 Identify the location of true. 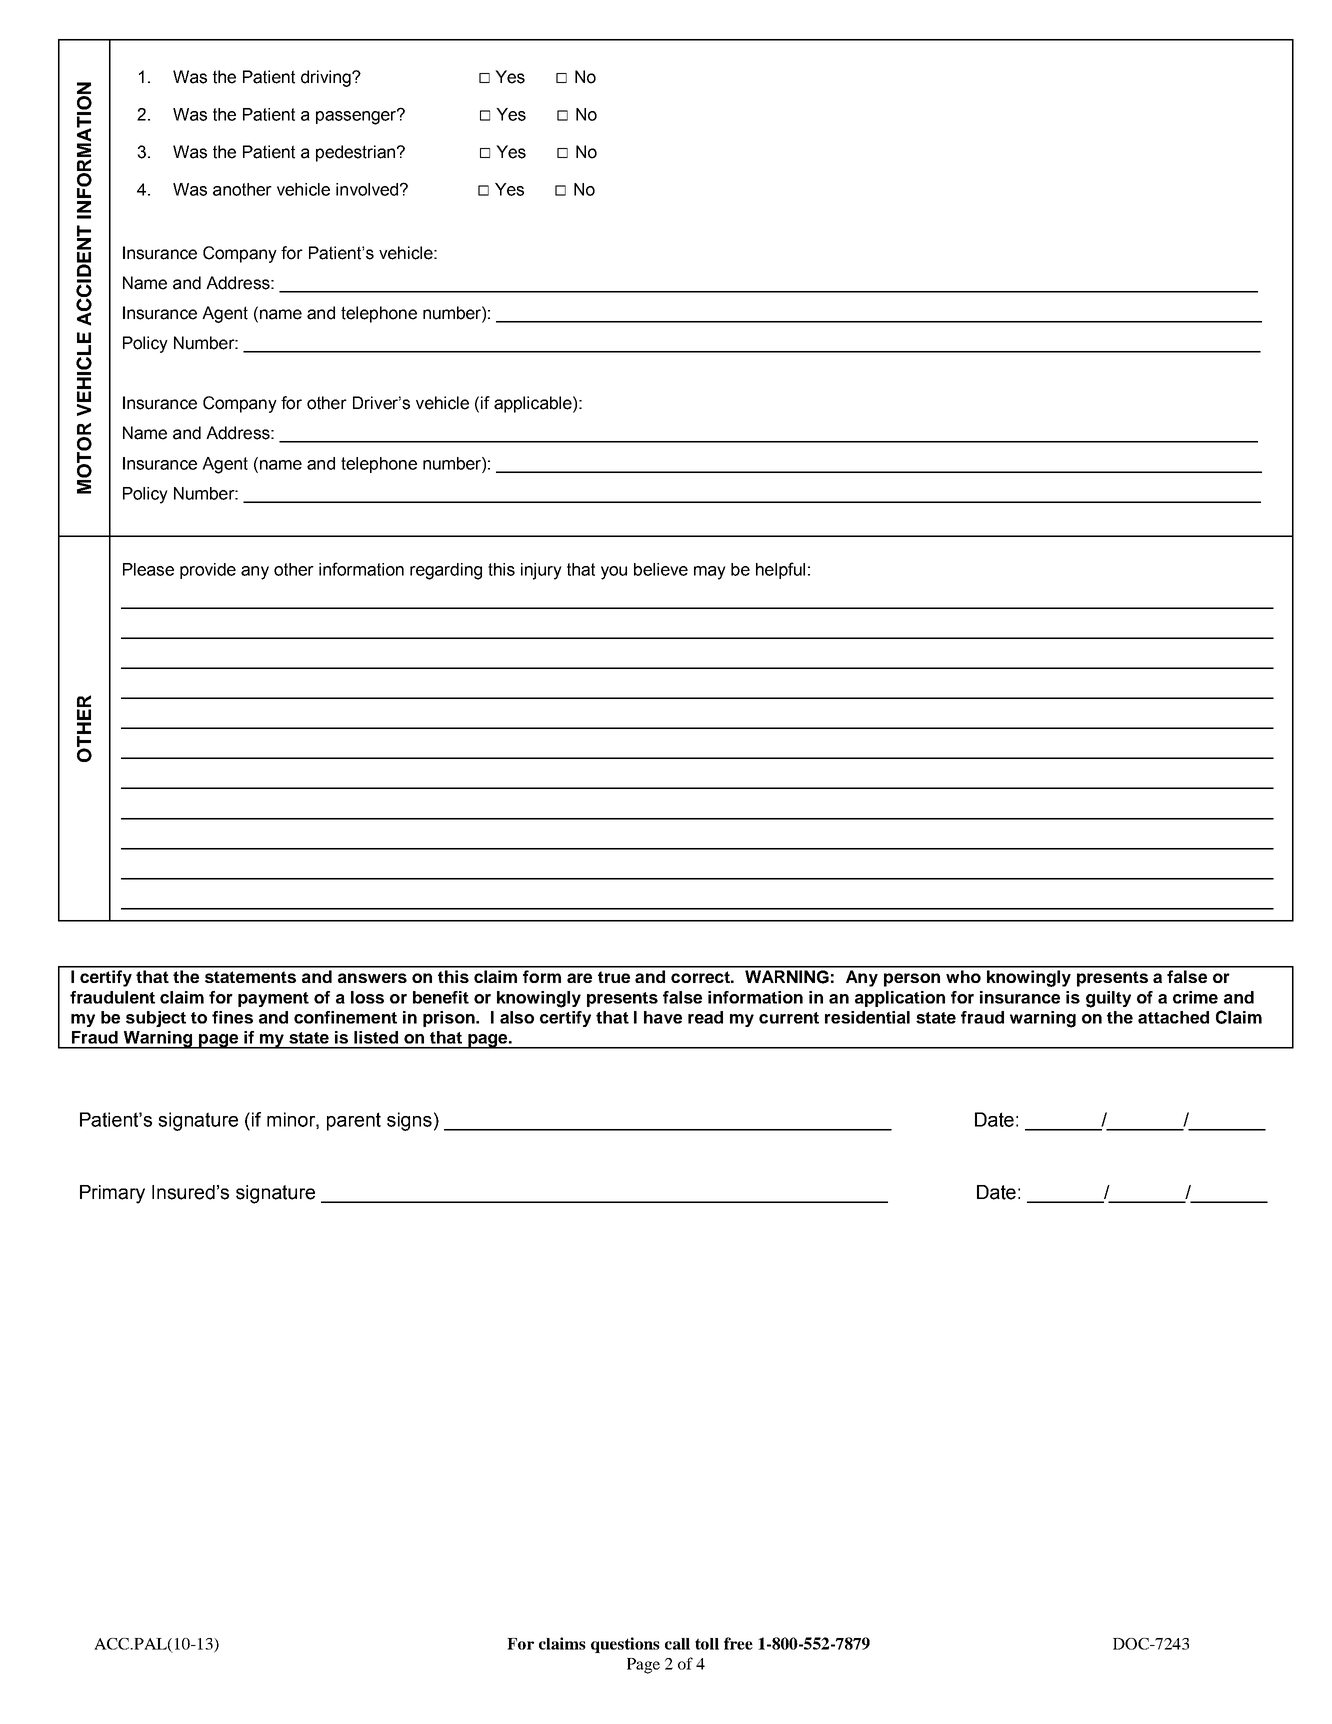
(614, 977).
